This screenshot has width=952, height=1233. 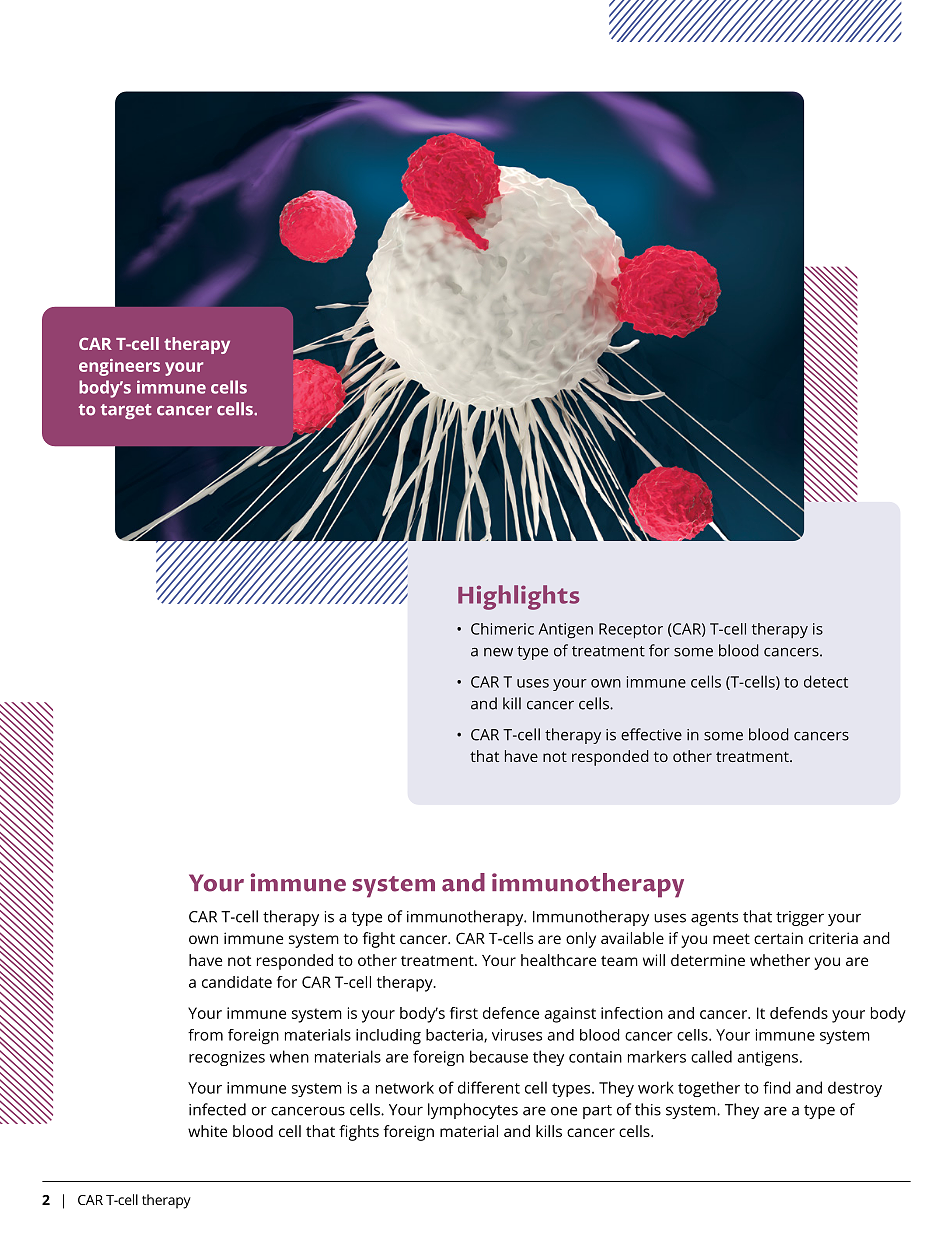 I want to click on Highlights, so click(x=518, y=597).
